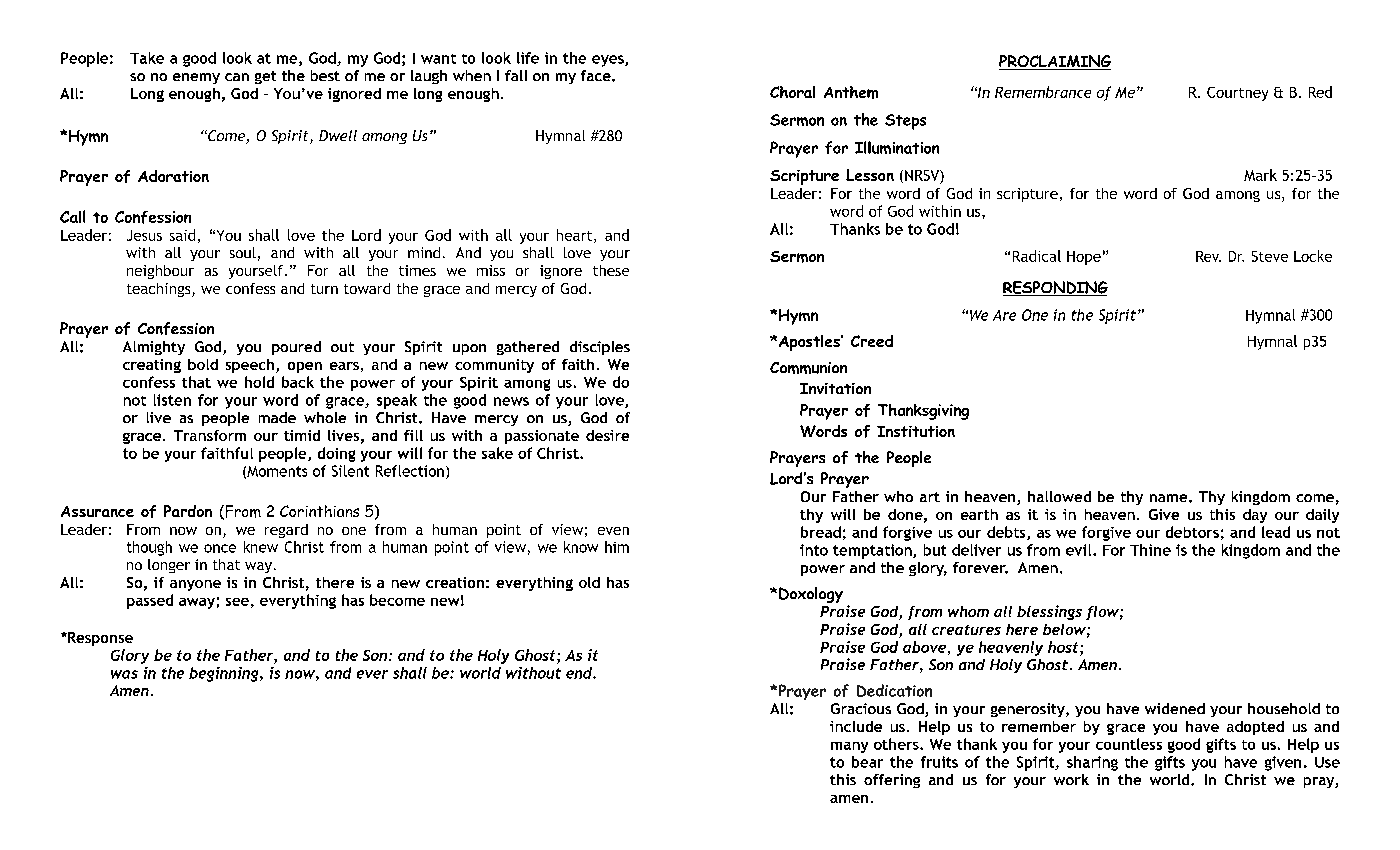 Image resolution: width=1400 pixels, height=850 pixels. What do you see at coordinates (611, 270) in the screenshot?
I see `these` at bounding box center [611, 270].
